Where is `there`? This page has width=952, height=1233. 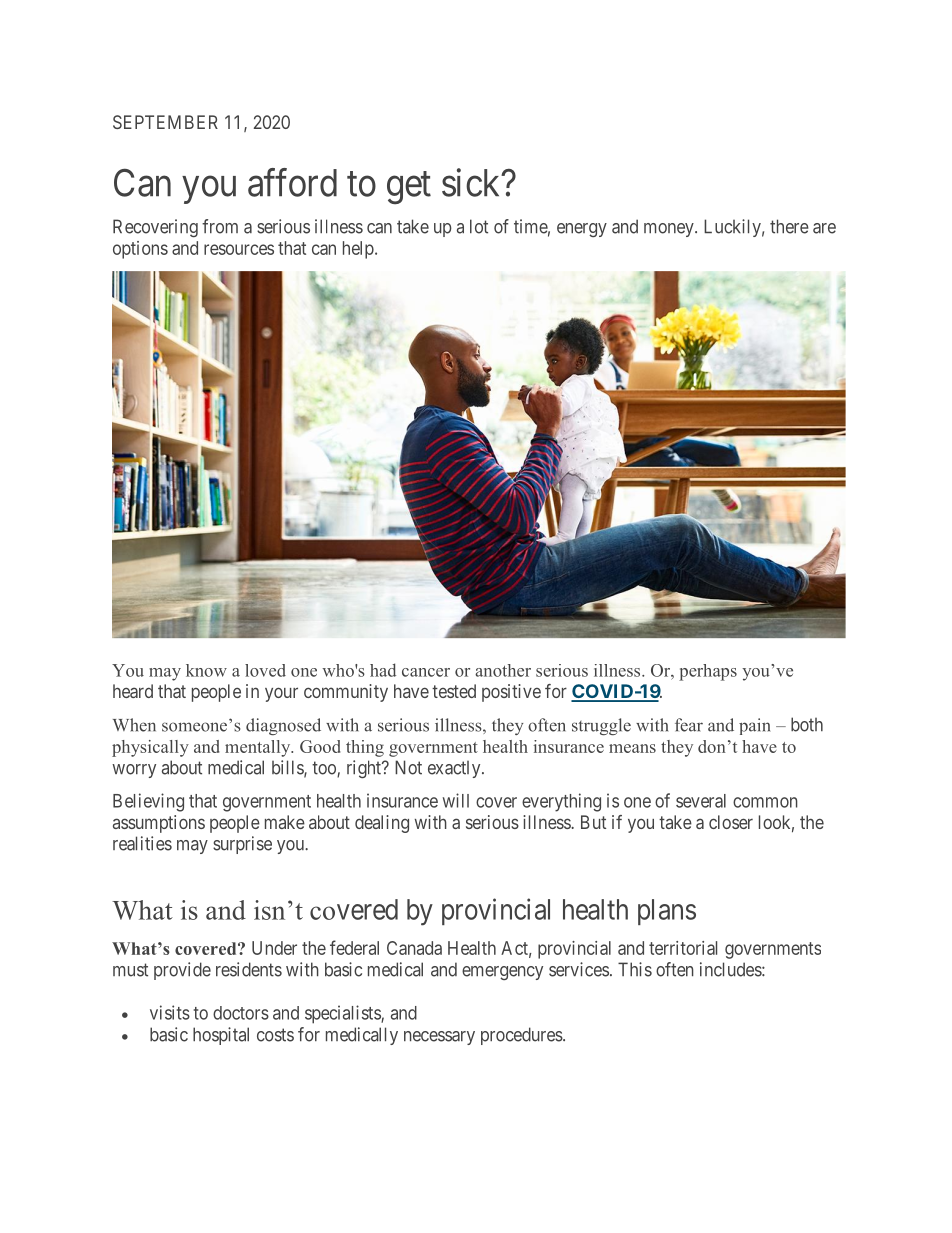 there is located at coordinates (789, 226).
